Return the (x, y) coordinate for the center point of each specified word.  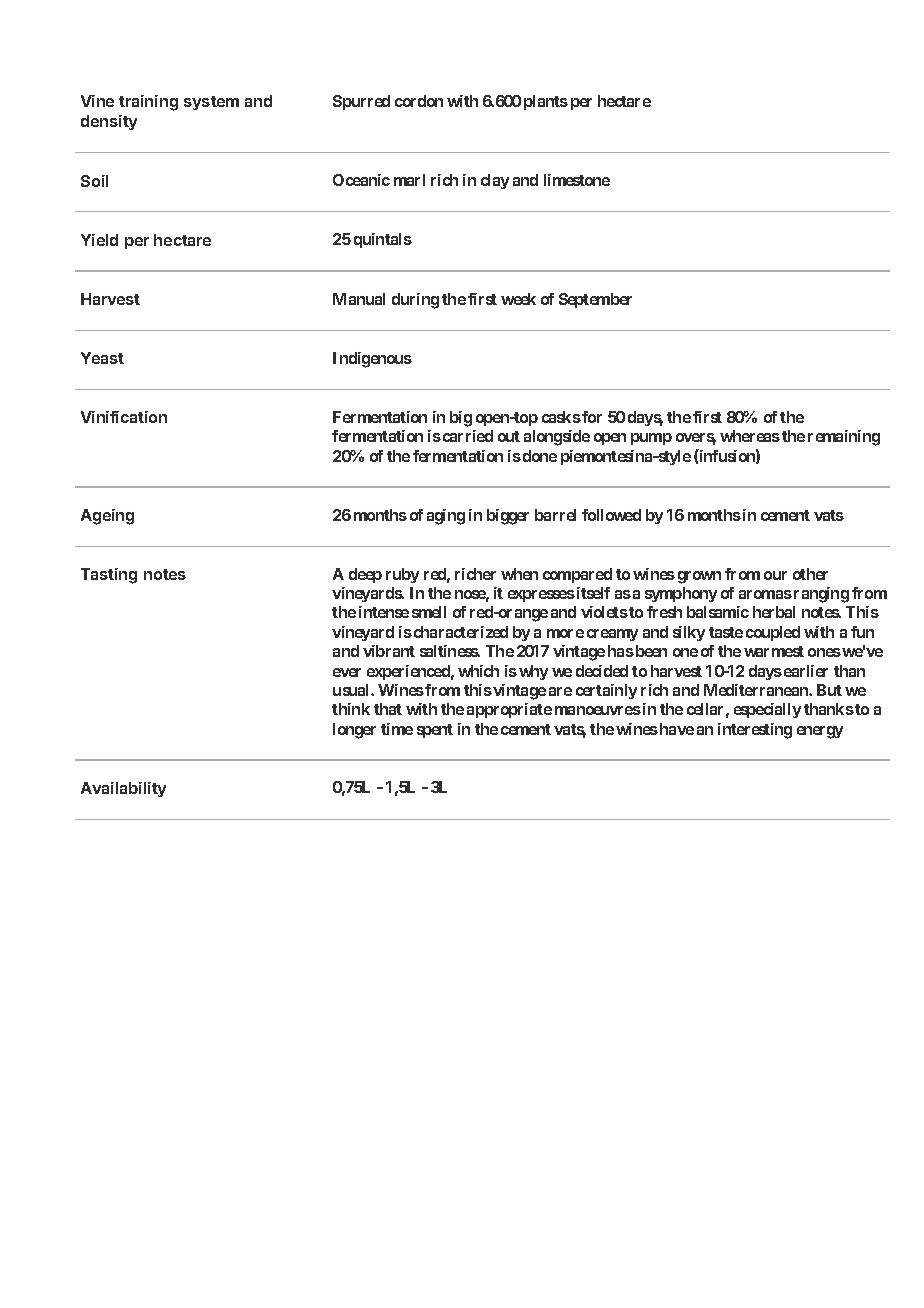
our (775, 575)
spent (435, 731)
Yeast (102, 358)
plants (546, 102)
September (595, 300)
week (518, 299)
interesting (755, 731)
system (211, 103)
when (519, 574)
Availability (123, 789)
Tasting (109, 576)
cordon (419, 101)
